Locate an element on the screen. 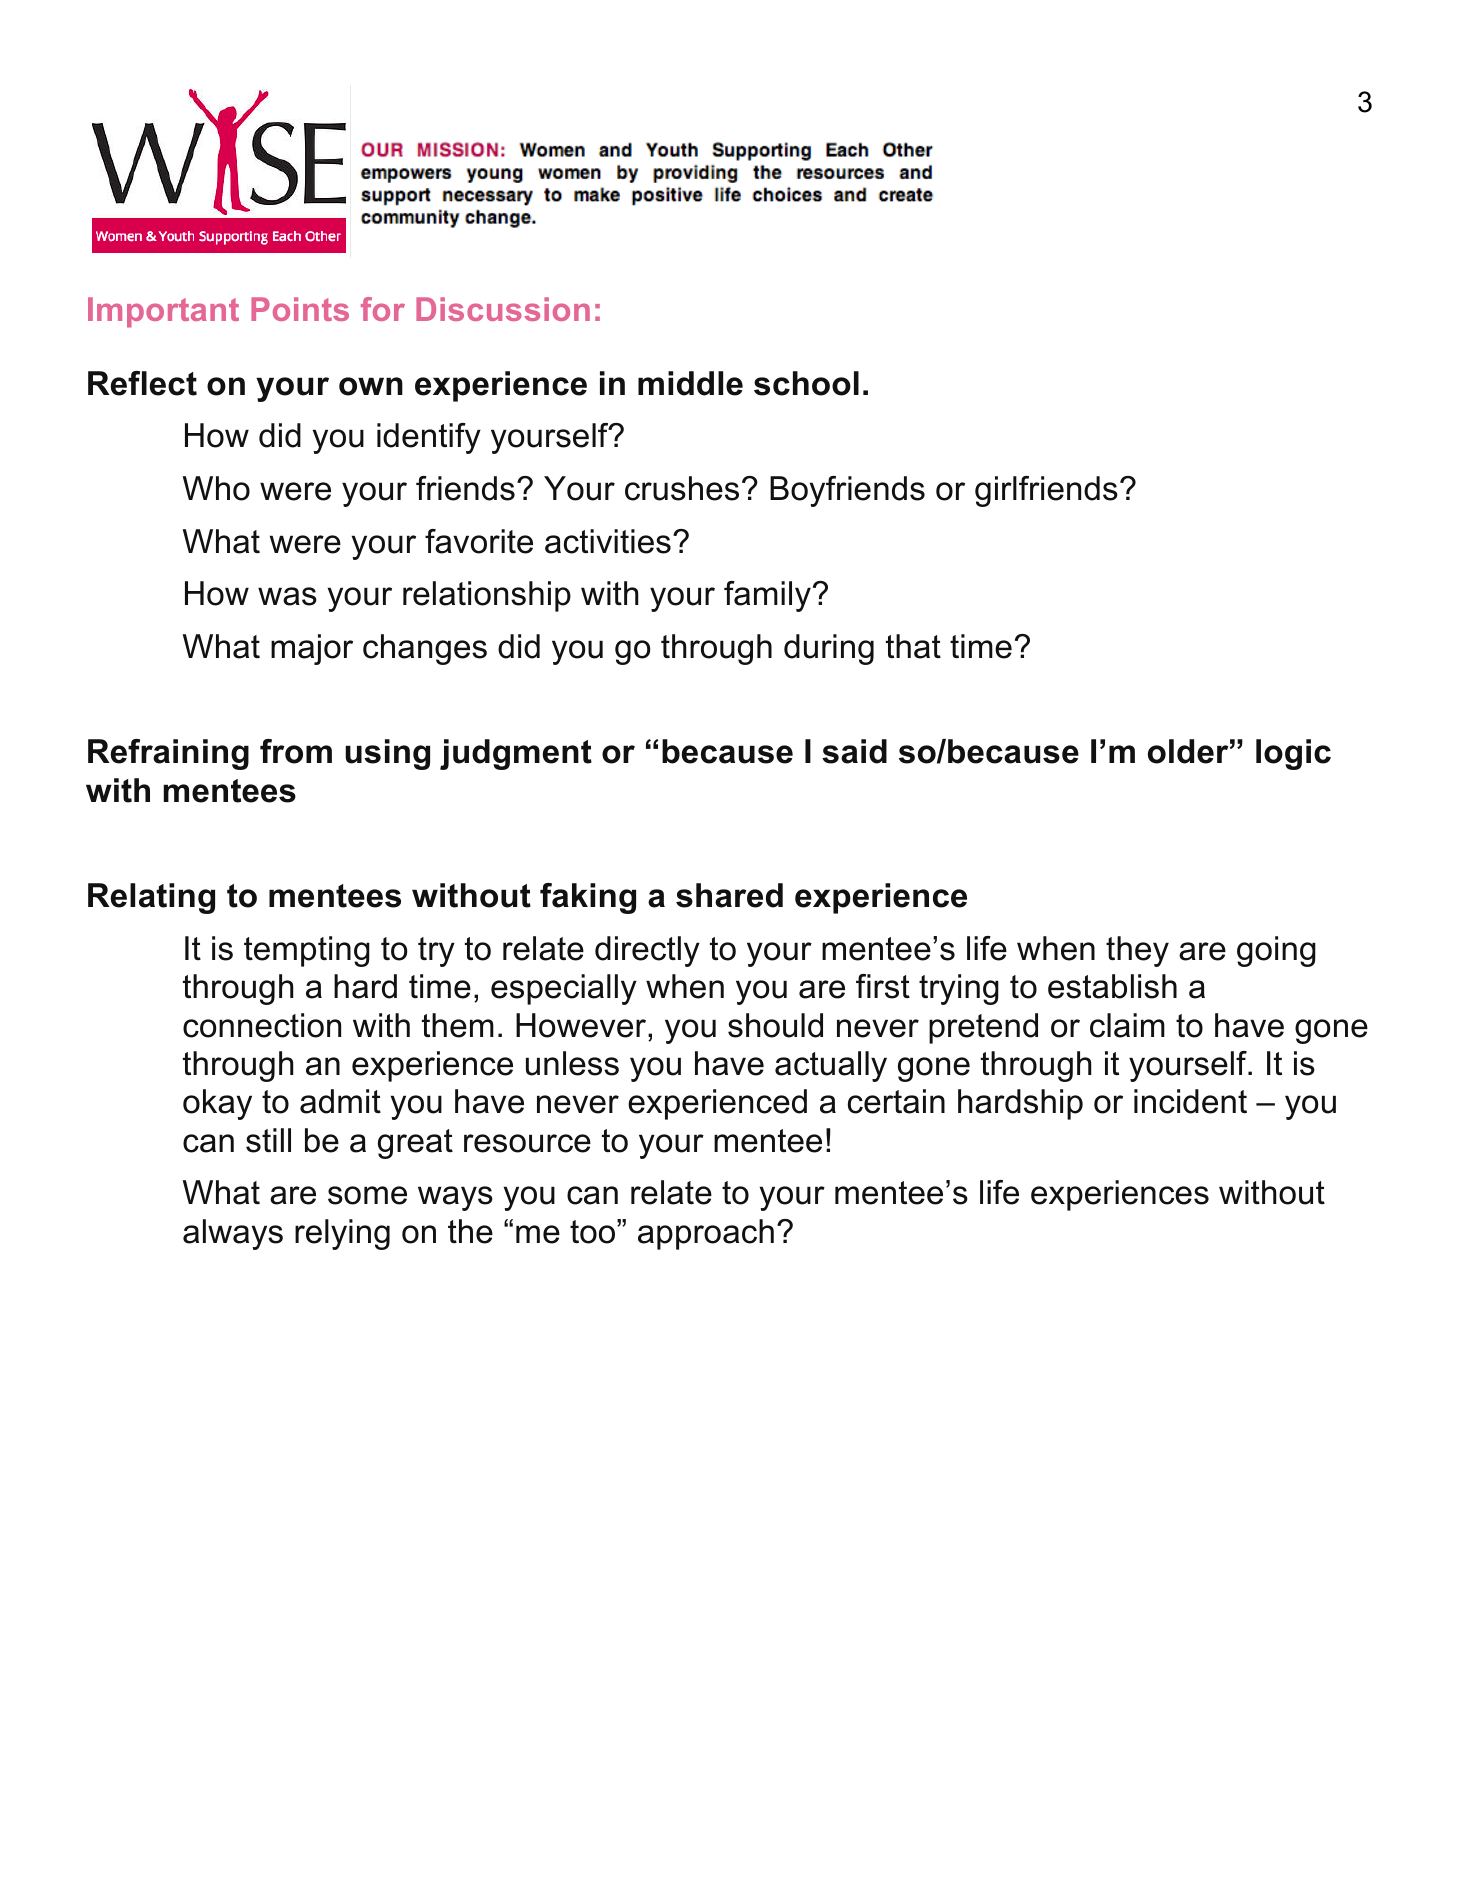 The image size is (1459, 1888). shared is located at coordinates (729, 895).
